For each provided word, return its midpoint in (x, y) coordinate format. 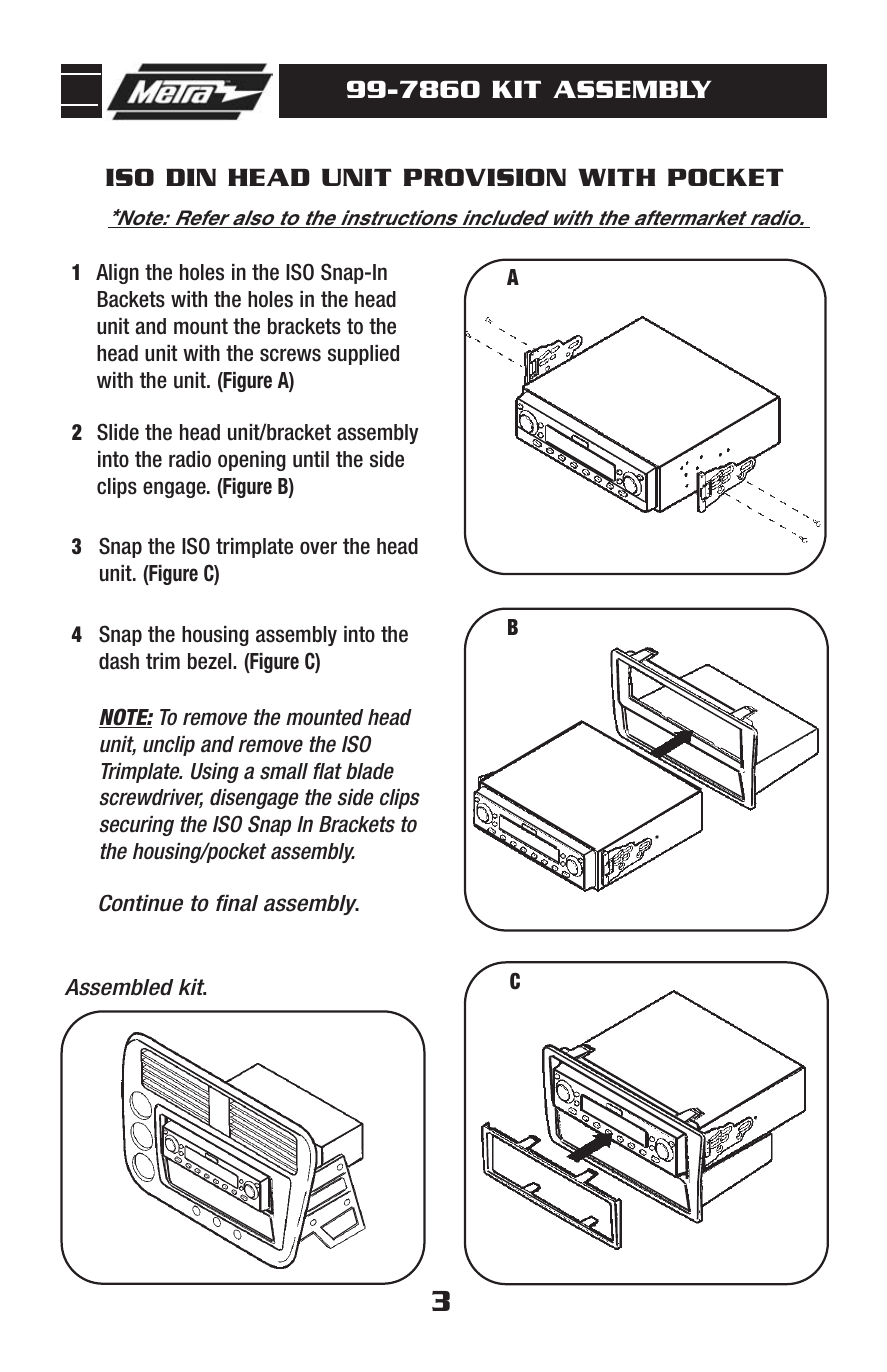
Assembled (119, 987)
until (311, 459)
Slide (118, 432)
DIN (191, 177)
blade (370, 771)
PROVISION (485, 177)
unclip (169, 746)
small (284, 771)
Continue (141, 903)
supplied (363, 355)
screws (290, 355)
